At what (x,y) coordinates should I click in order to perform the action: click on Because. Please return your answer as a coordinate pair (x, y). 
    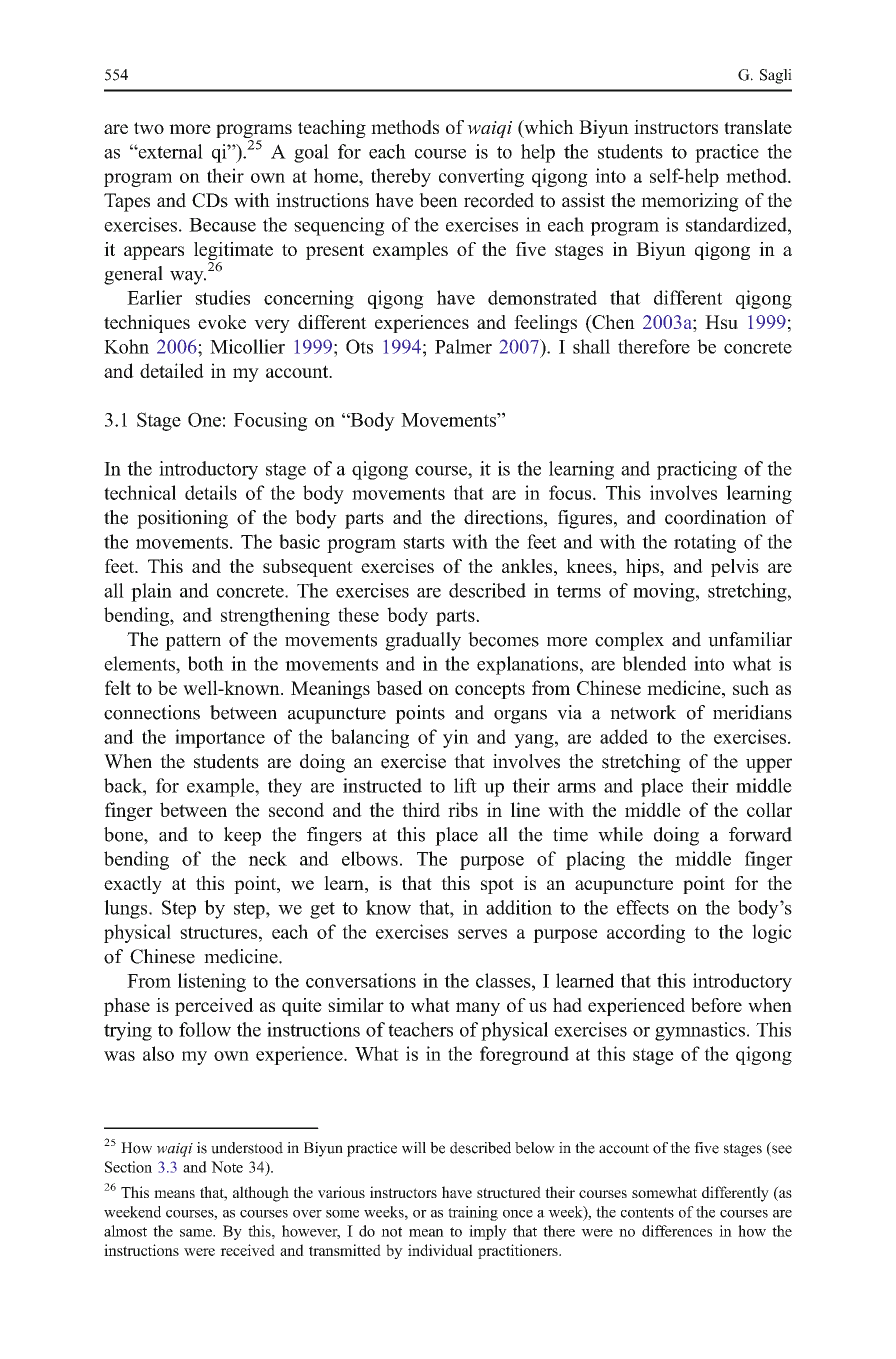
    Looking at the image, I should click on (222, 225).
